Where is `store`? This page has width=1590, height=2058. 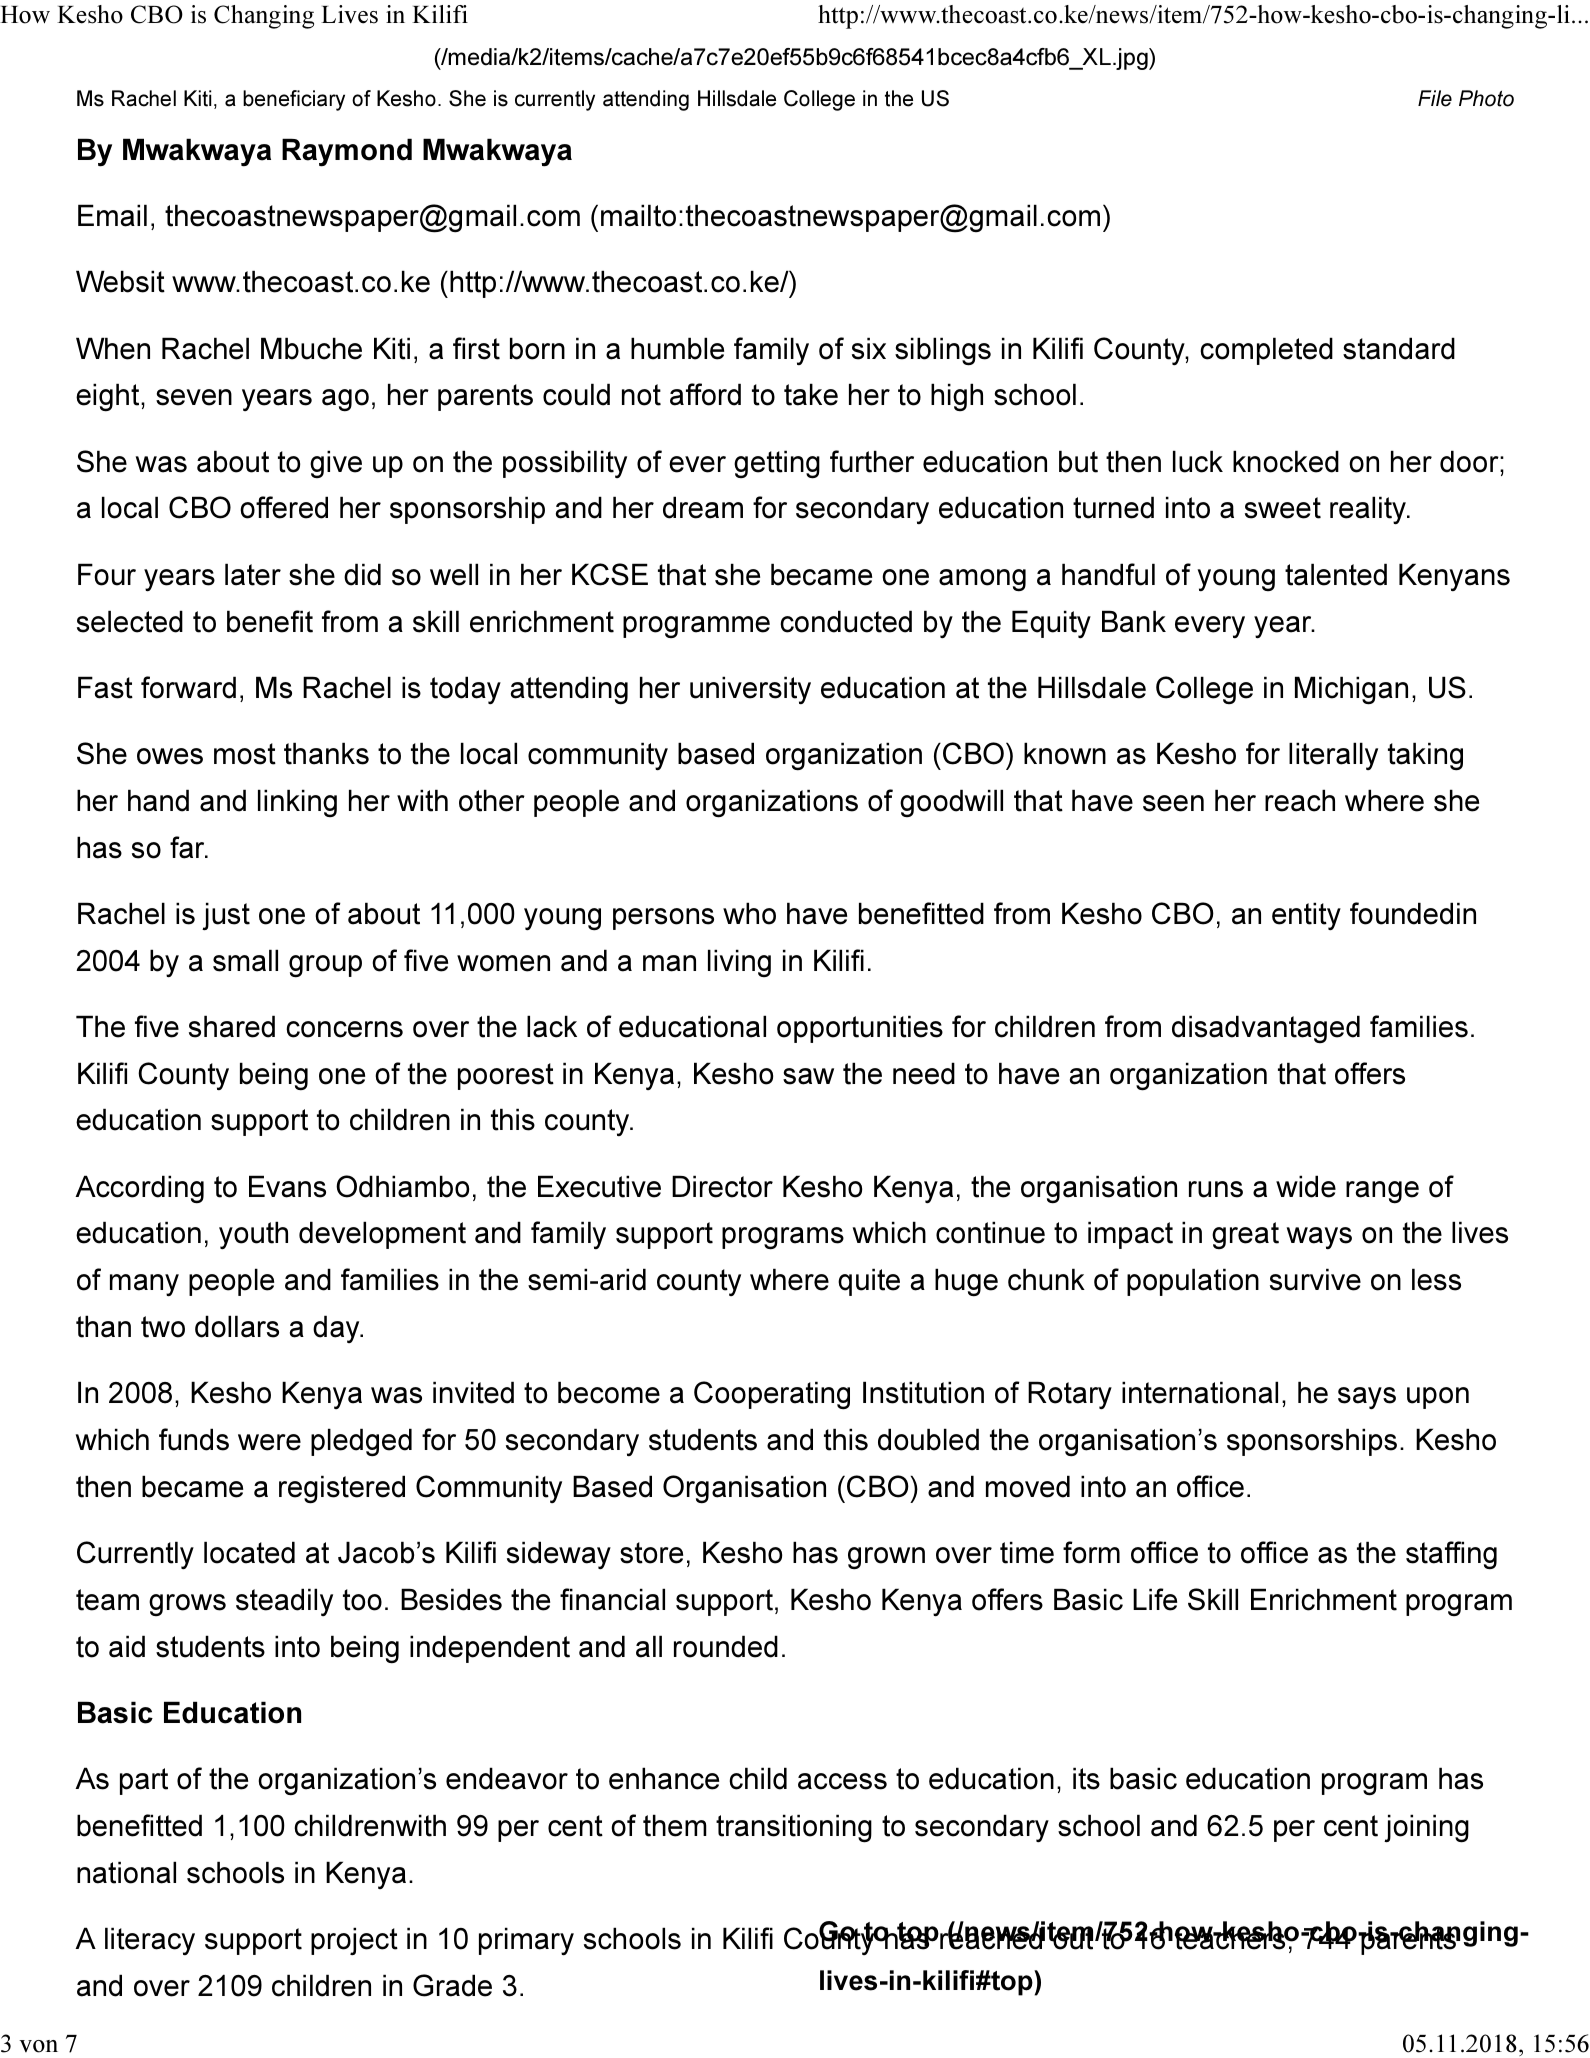 store is located at coordinates (651, 1553).
